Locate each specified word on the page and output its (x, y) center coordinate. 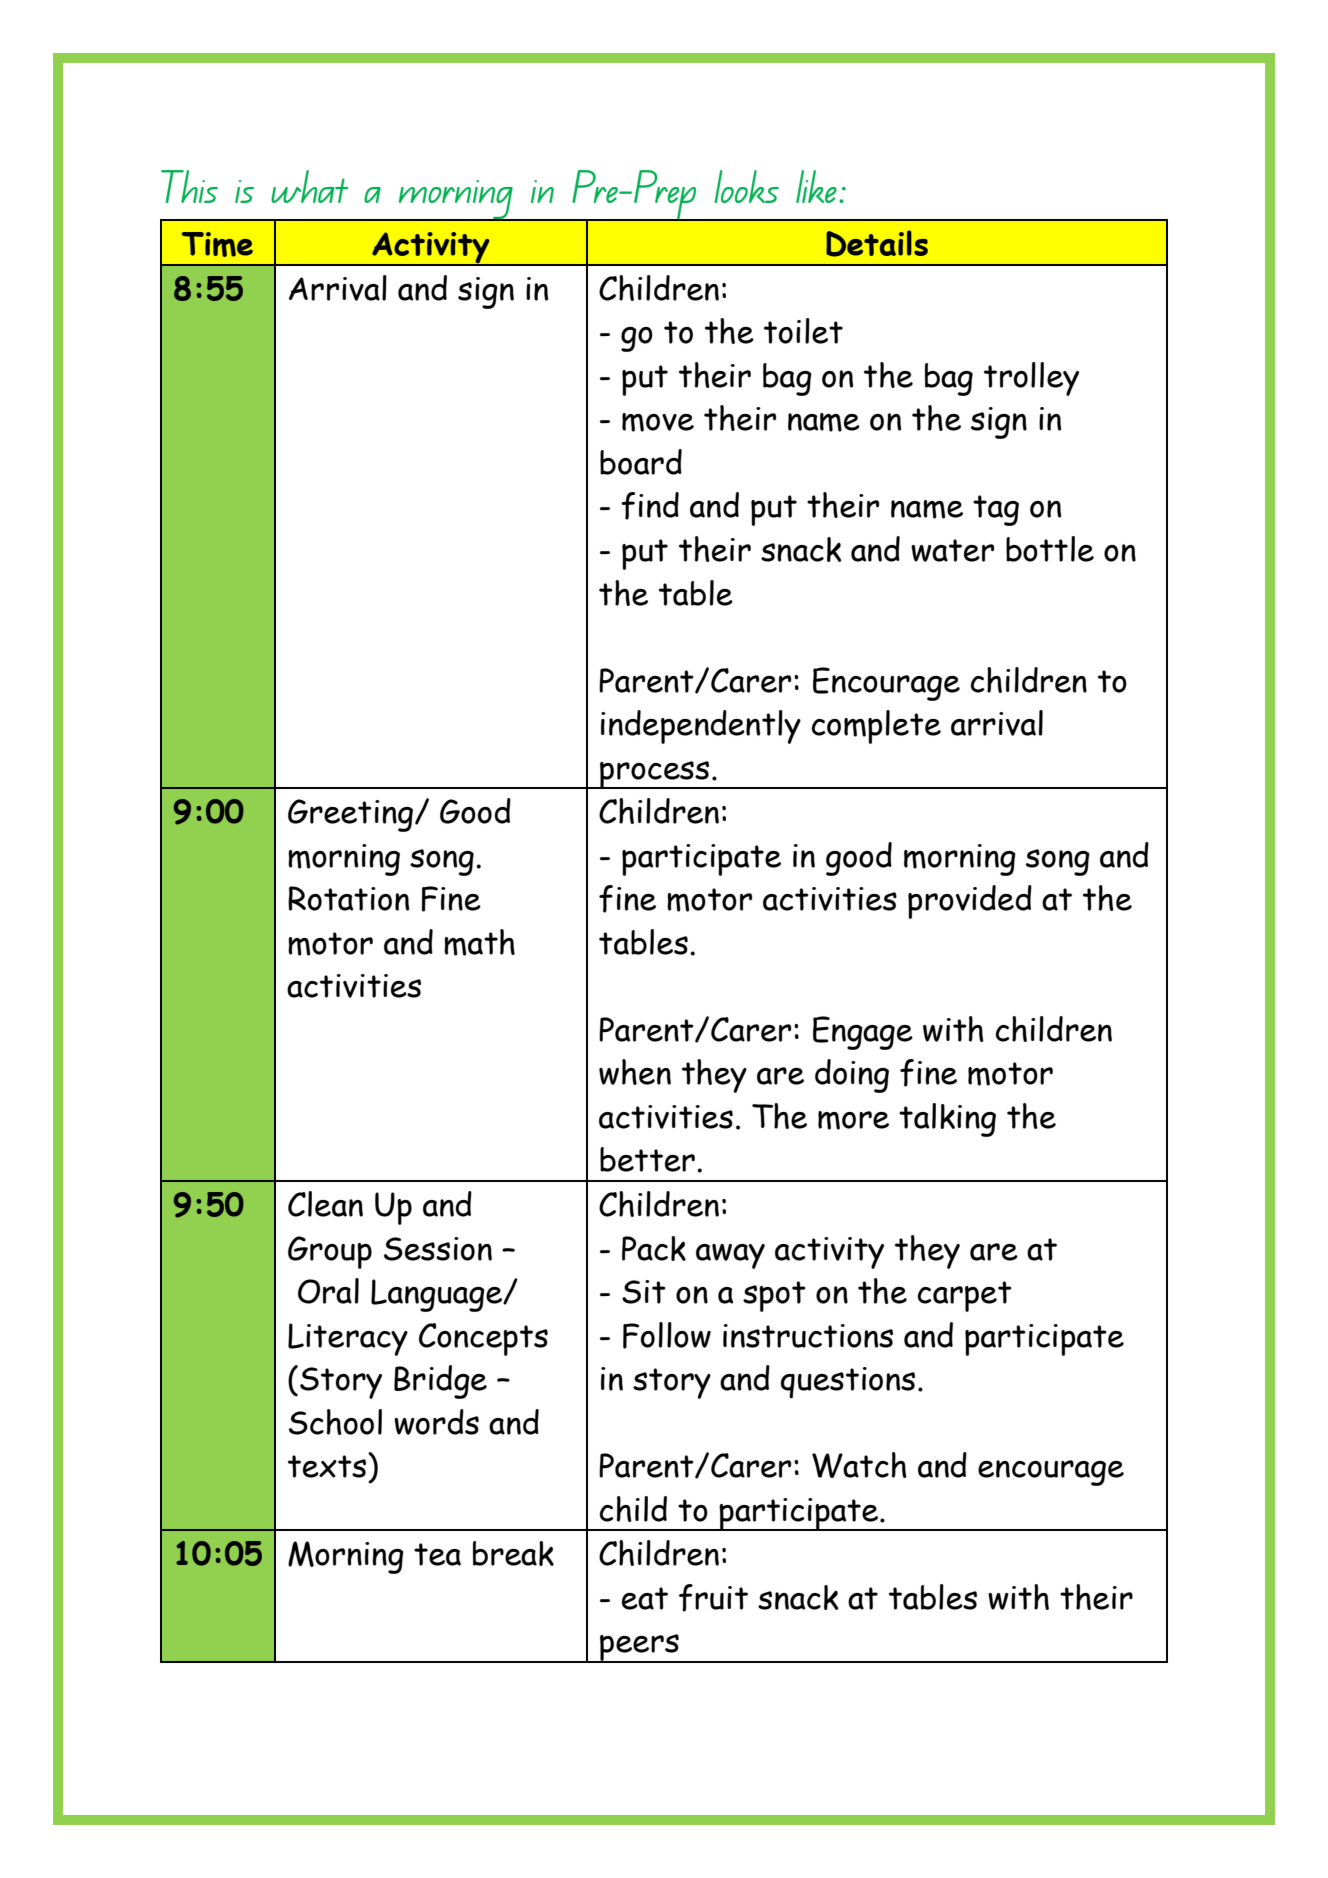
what (309, 186)
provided (970, 902)
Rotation (348, 898)
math (479, 942)
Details (877, 243)
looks (746, 186)
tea (437, 1554)
